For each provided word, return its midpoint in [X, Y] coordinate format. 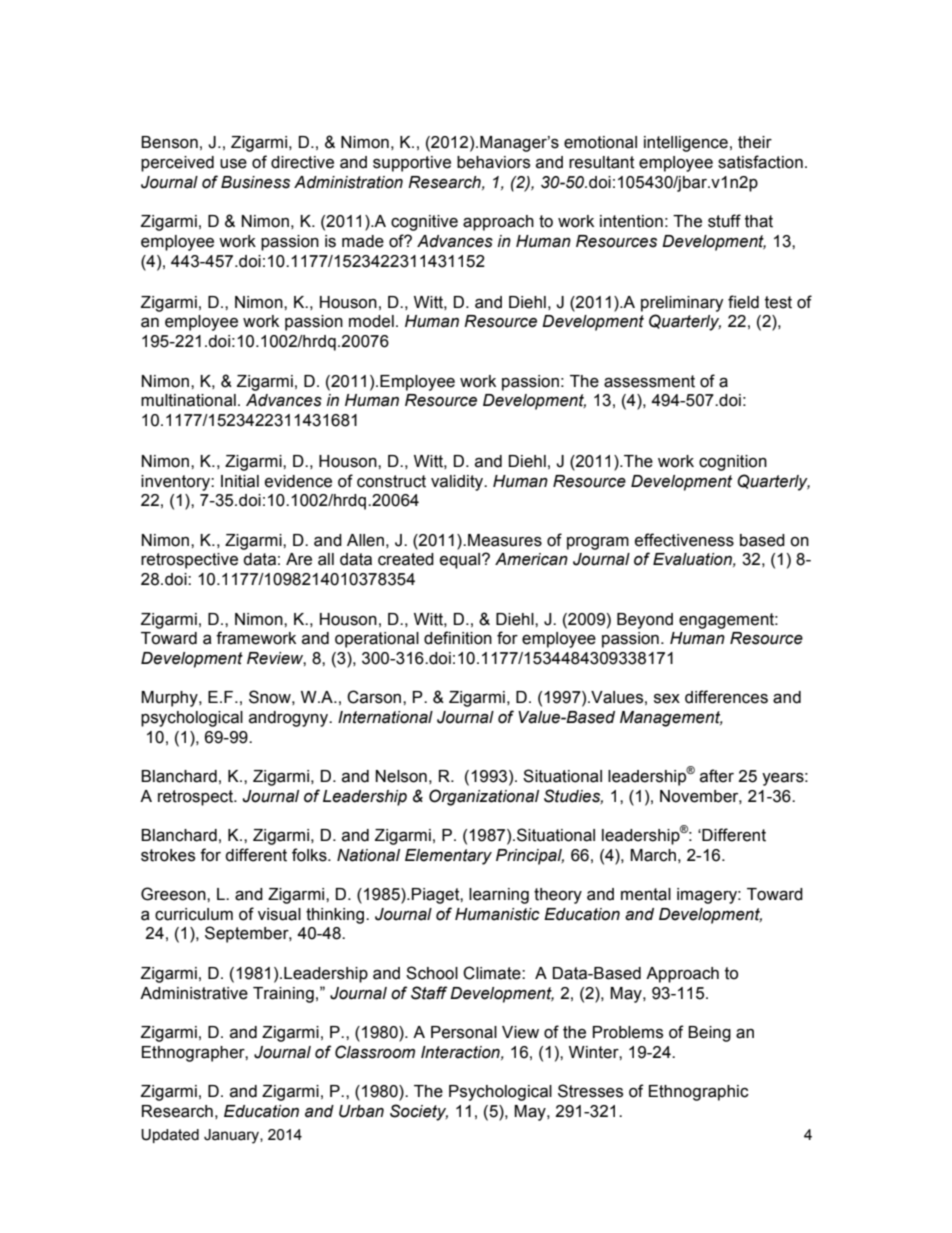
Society [419, 1112]
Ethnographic [699, 1093]
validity [458, 483]
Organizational [484, 797]
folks [310, 855]
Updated [170, 1136]
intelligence [686, 144]
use [233, 164]
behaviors [493, 162]
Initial [240, 481]
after [717, 776]
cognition [733, 463]
